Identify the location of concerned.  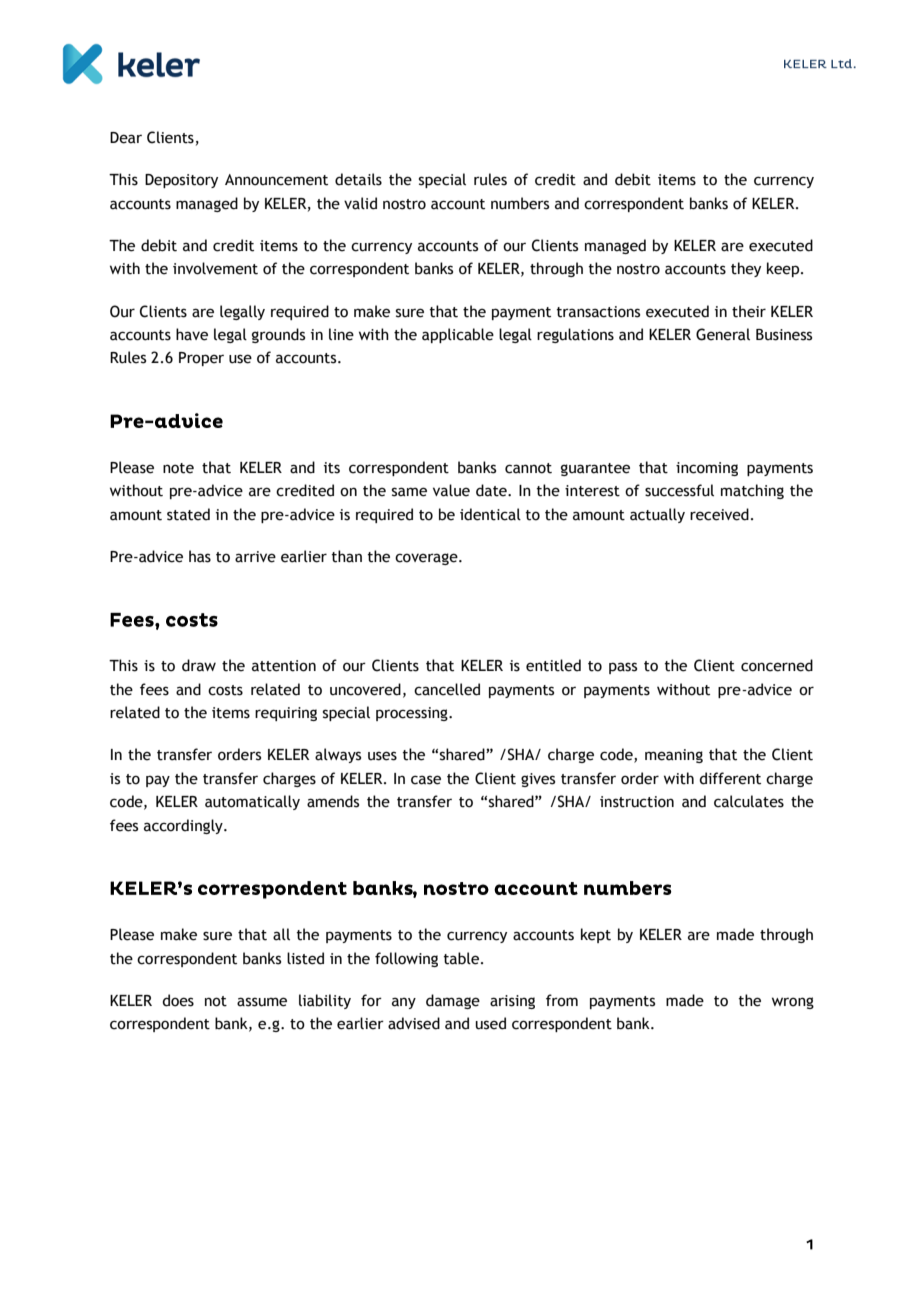
(777, 665).
